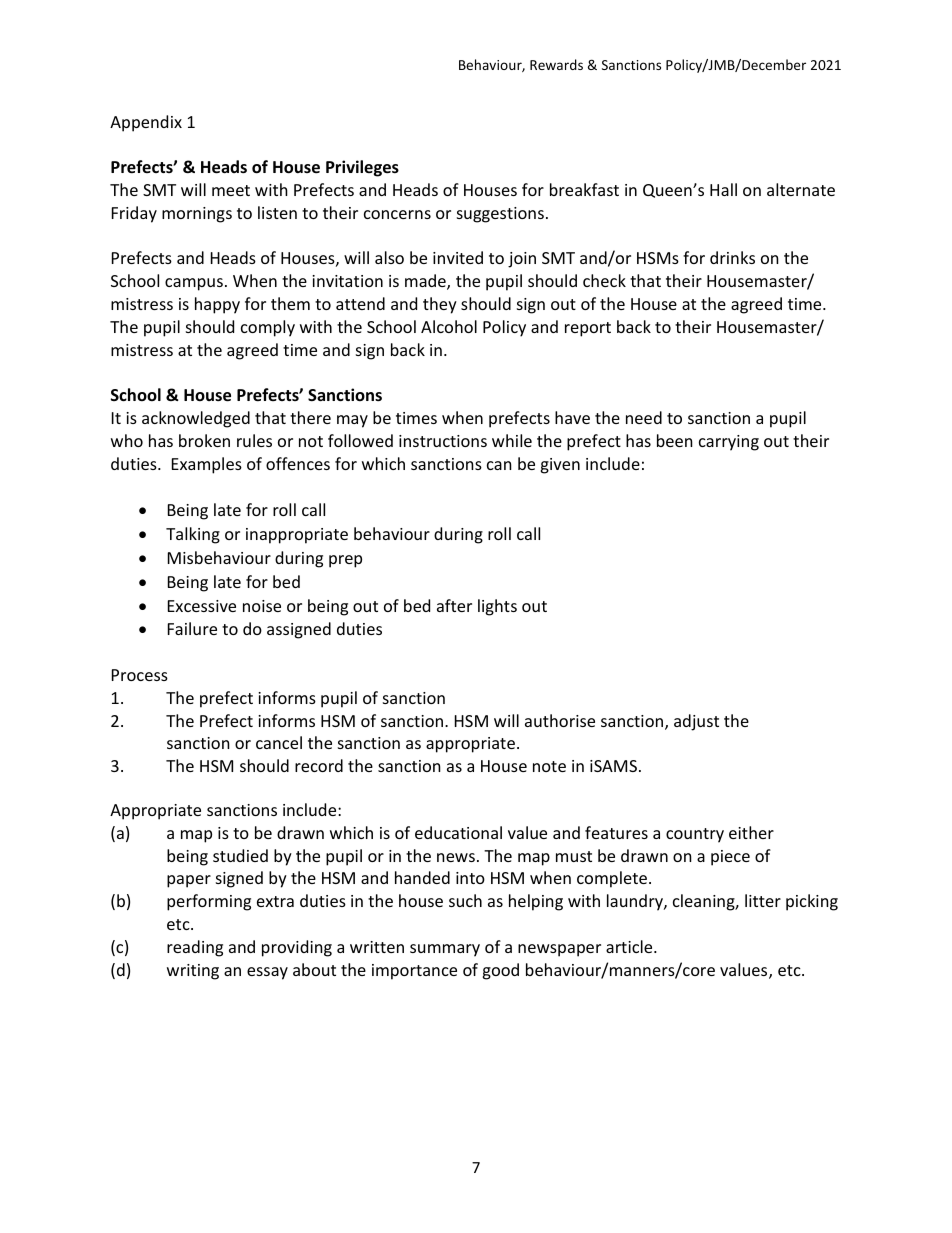 Image resolution: width=952 pixels, height=1233 pixels. What do you see at coordinates (729, 443) in the document?
I see `carrying` at bounding box center [729, 443].
